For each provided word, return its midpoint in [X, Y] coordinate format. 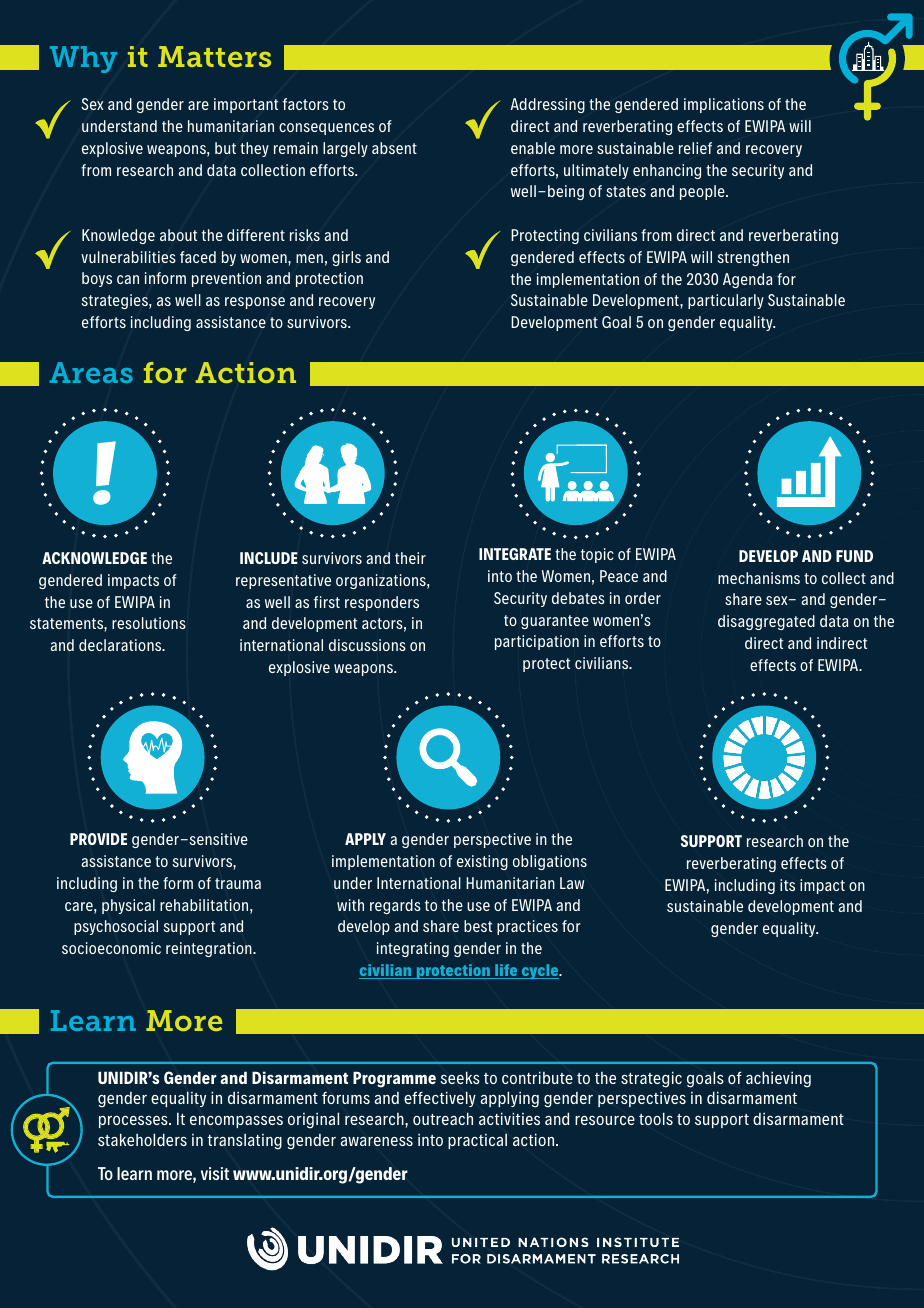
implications [724, 105]
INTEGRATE [515, 554]
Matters [214, 56]
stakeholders [142, 1139]
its [787, 885]
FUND [854, 556]
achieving [778, 1079]
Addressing [547, 105]
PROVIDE [98, 839]
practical [477, 1141]
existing [482, 862]
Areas [91, 372]
